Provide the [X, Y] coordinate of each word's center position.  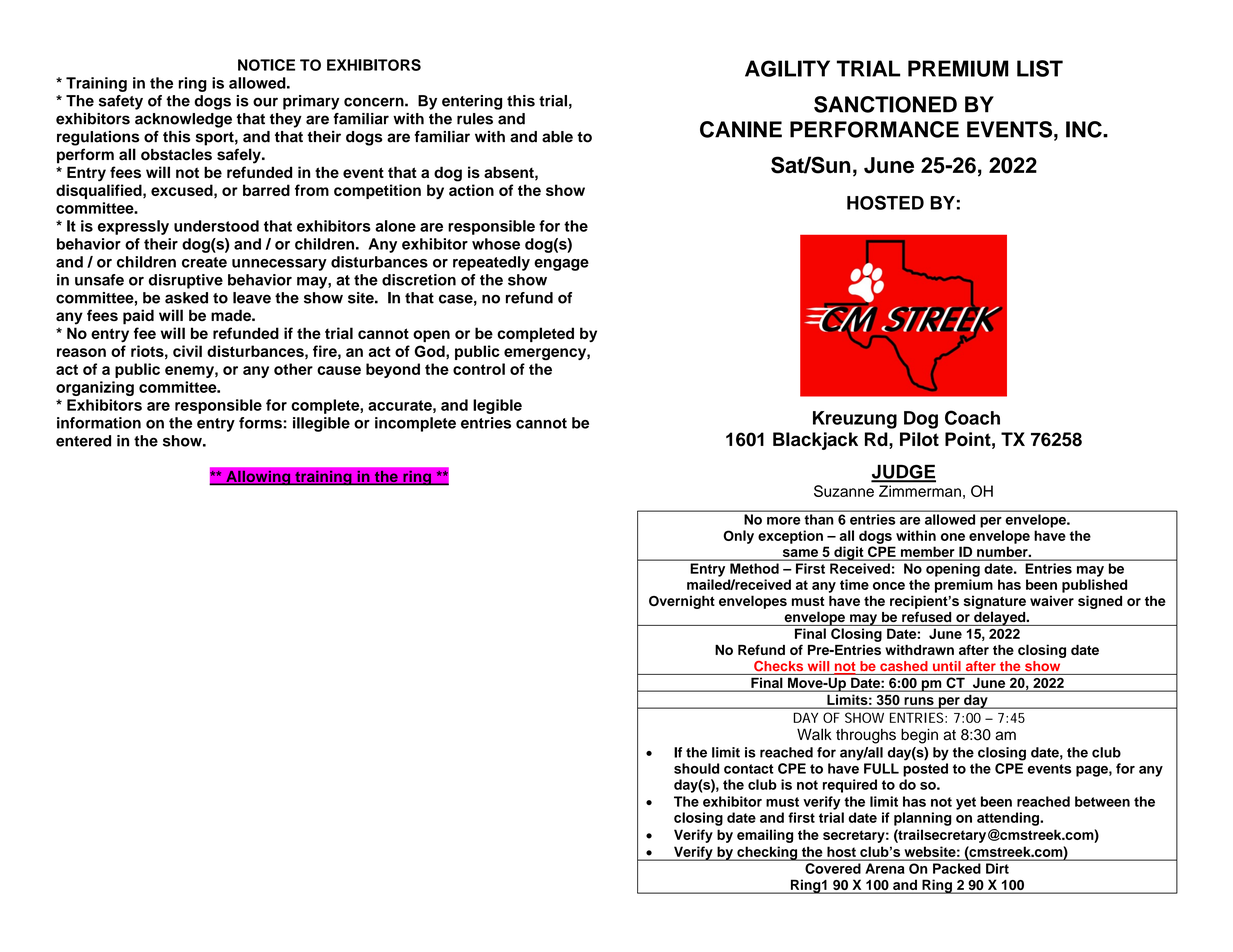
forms [261, 423]
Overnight [682, 602]
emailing [765, 836]
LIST [1040, 68]
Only [738, 537]
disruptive [186, 281]
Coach [972, 417]
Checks [778, 666]
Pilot [919, 439]
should [696, 768]
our [265, 102]
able [557, 137]
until [947, 666]
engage [561, 265]
